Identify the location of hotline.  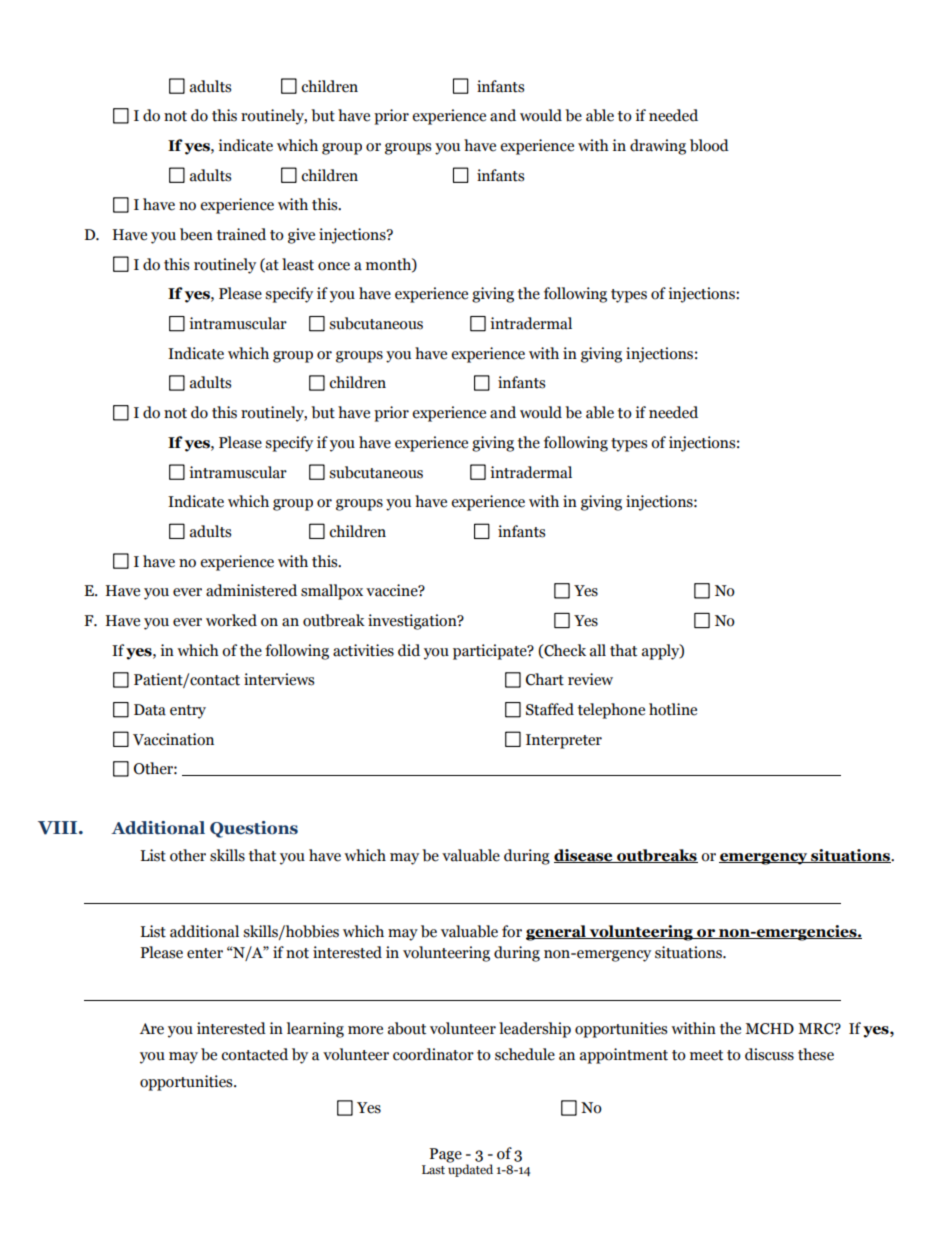
(673, 709).
